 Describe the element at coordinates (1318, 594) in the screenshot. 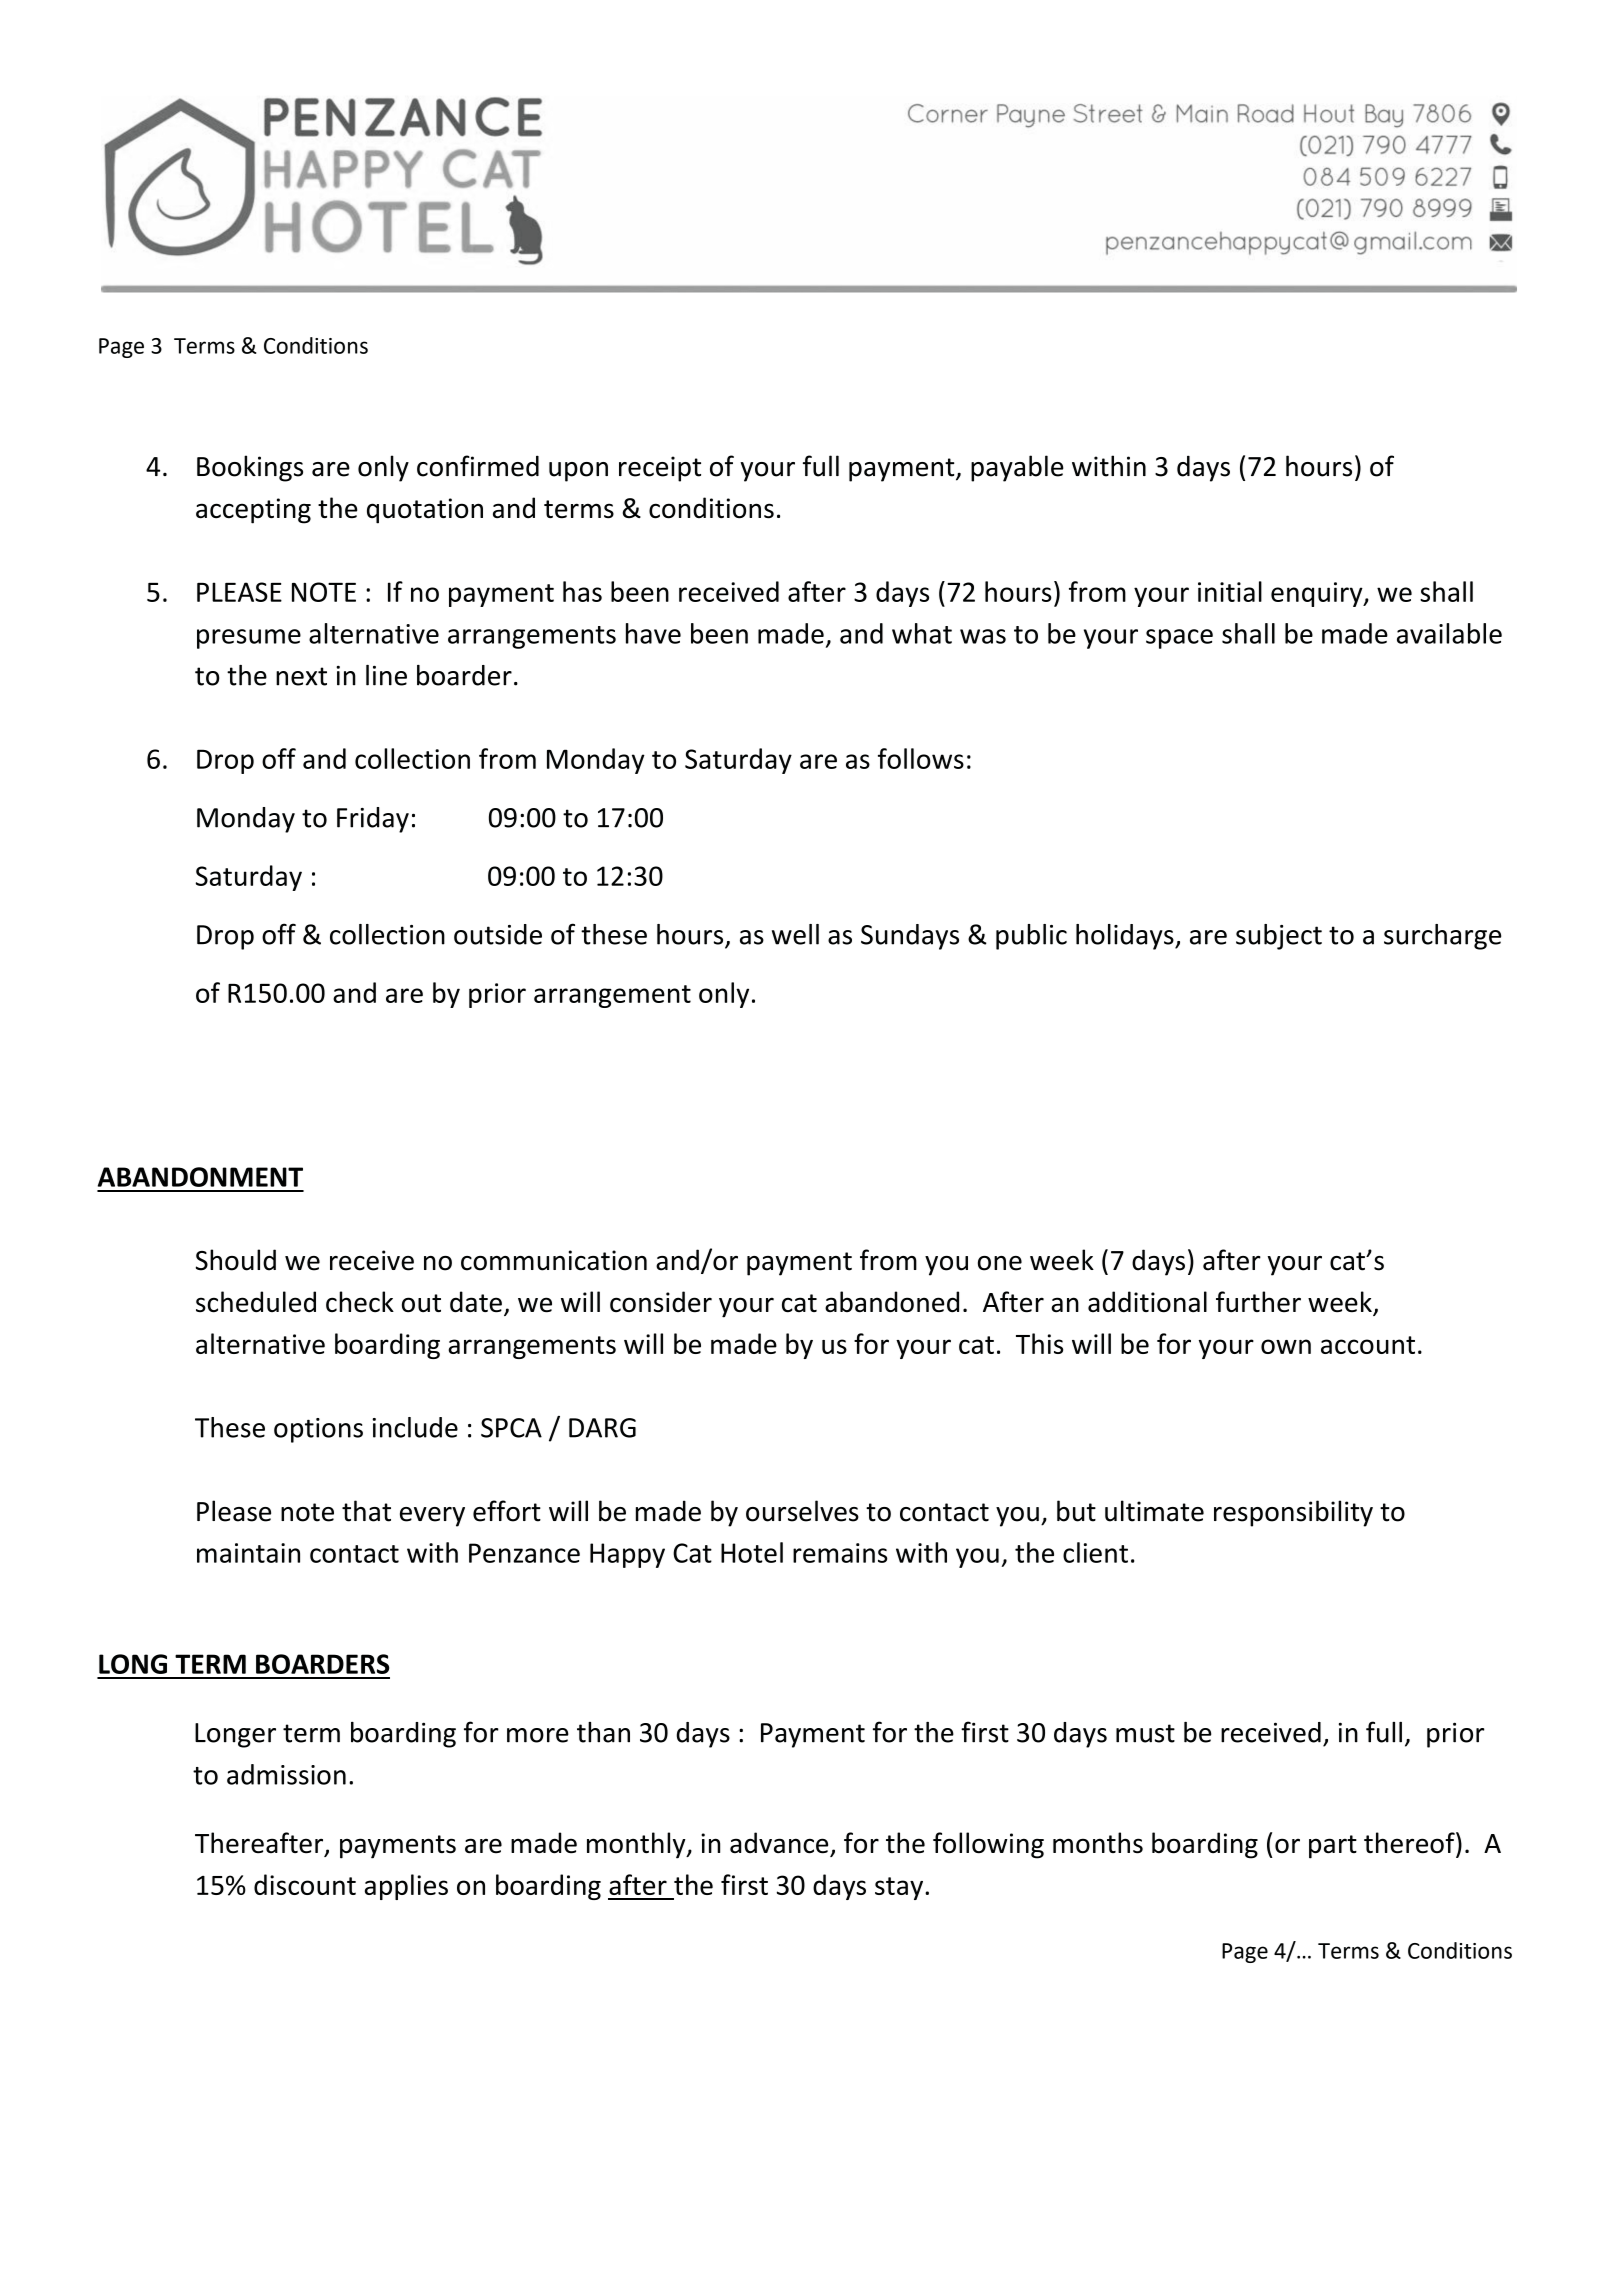

I see `enquiry` at that location.
